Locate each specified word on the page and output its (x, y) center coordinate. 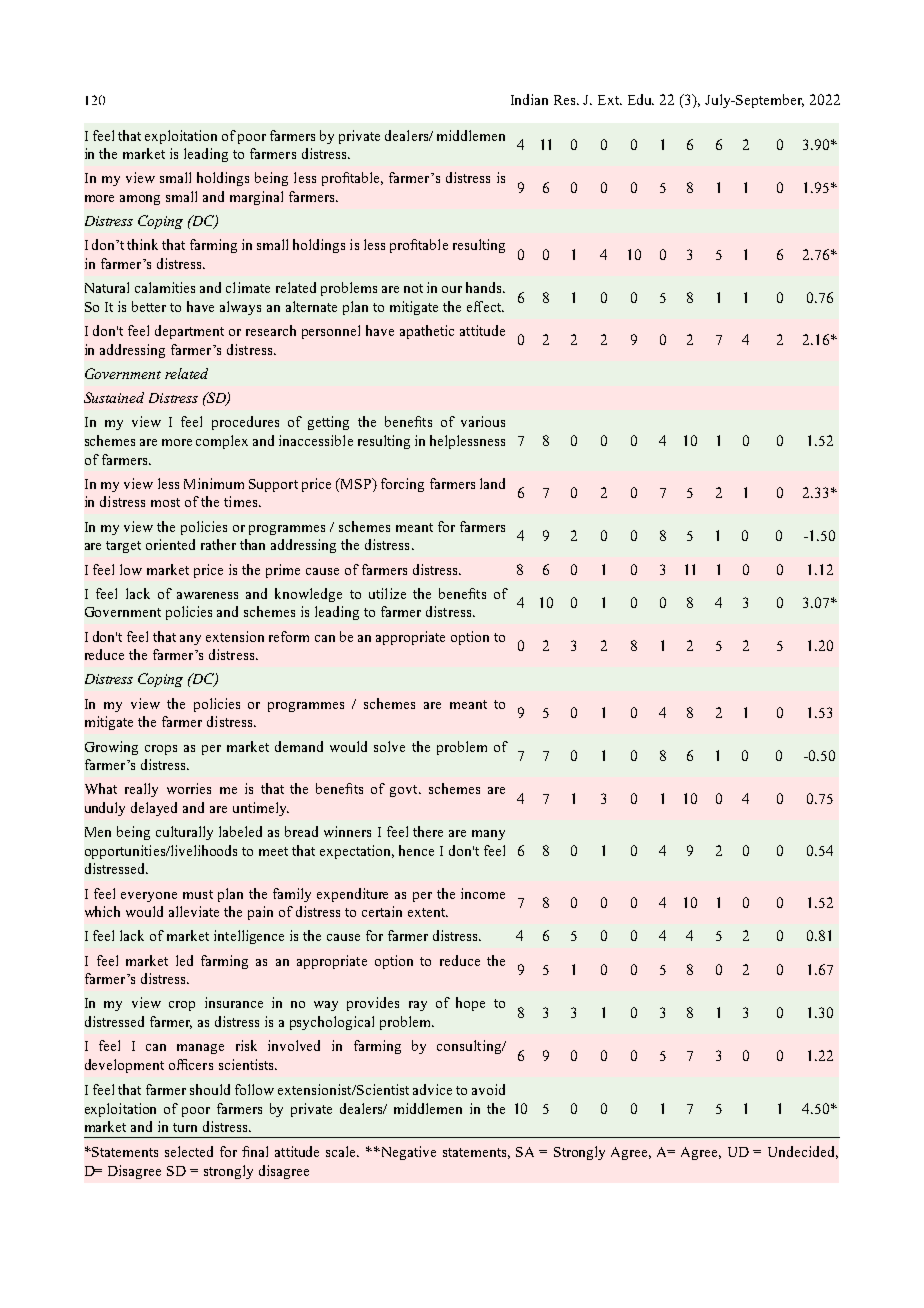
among (140, 200)
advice (432, 1089)
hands (485, 287)
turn (185, 1127)
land (492, 483)
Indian (529, 99)
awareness (207, 595)
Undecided (803, 1152)
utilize (387, 593)
